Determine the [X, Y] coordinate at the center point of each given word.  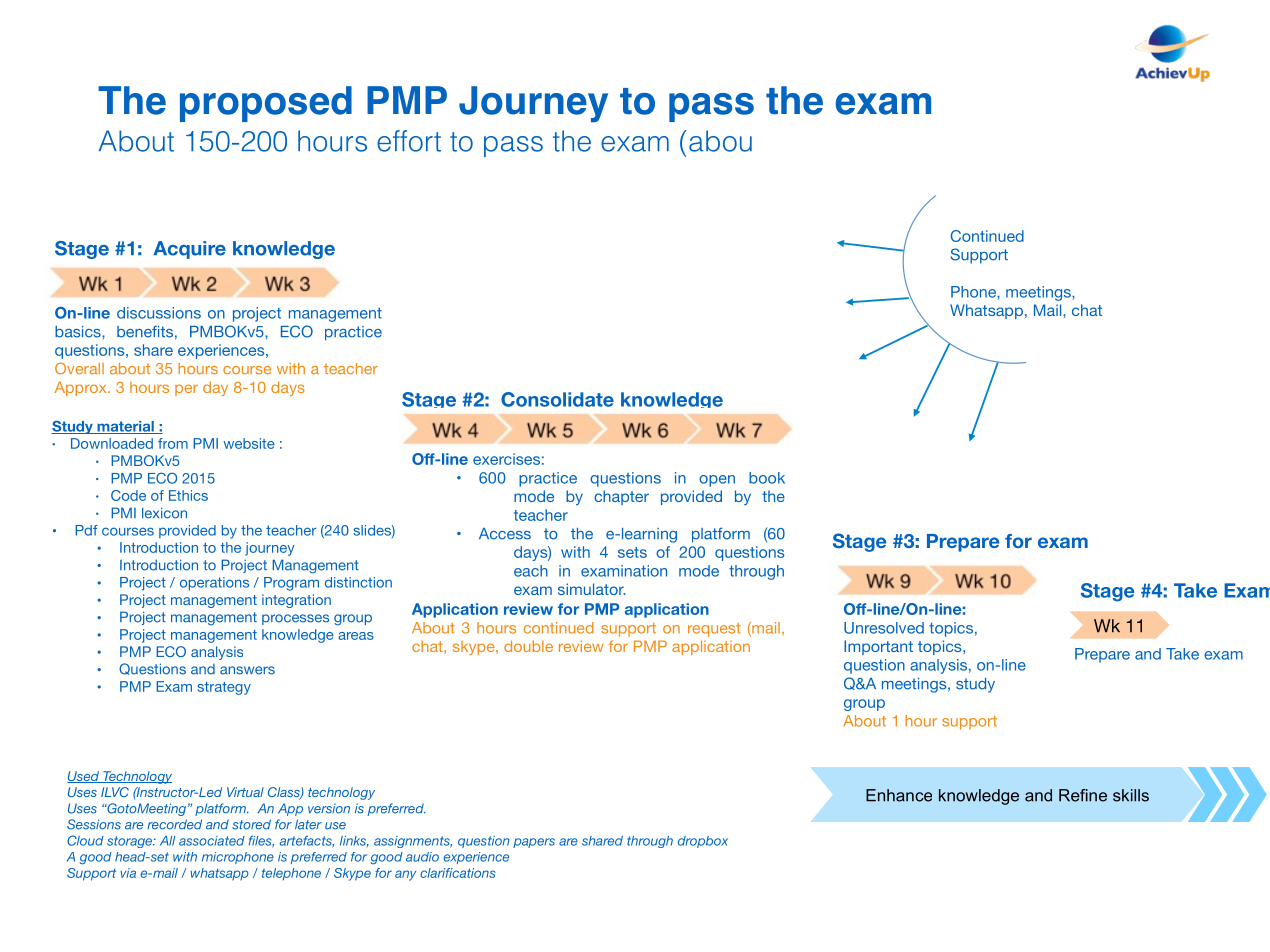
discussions [159, 313]
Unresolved [884, 628]
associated [212, 841]
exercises [506, 459]
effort [409, 141]
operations [214, 584]
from [173, 443]
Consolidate [557, 399]
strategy [224, 688]
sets [632, 552]
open [717, 481]
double [528, 646]
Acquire [189, 250]
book [767, 478]
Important [878, 647]
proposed [266, 104]
